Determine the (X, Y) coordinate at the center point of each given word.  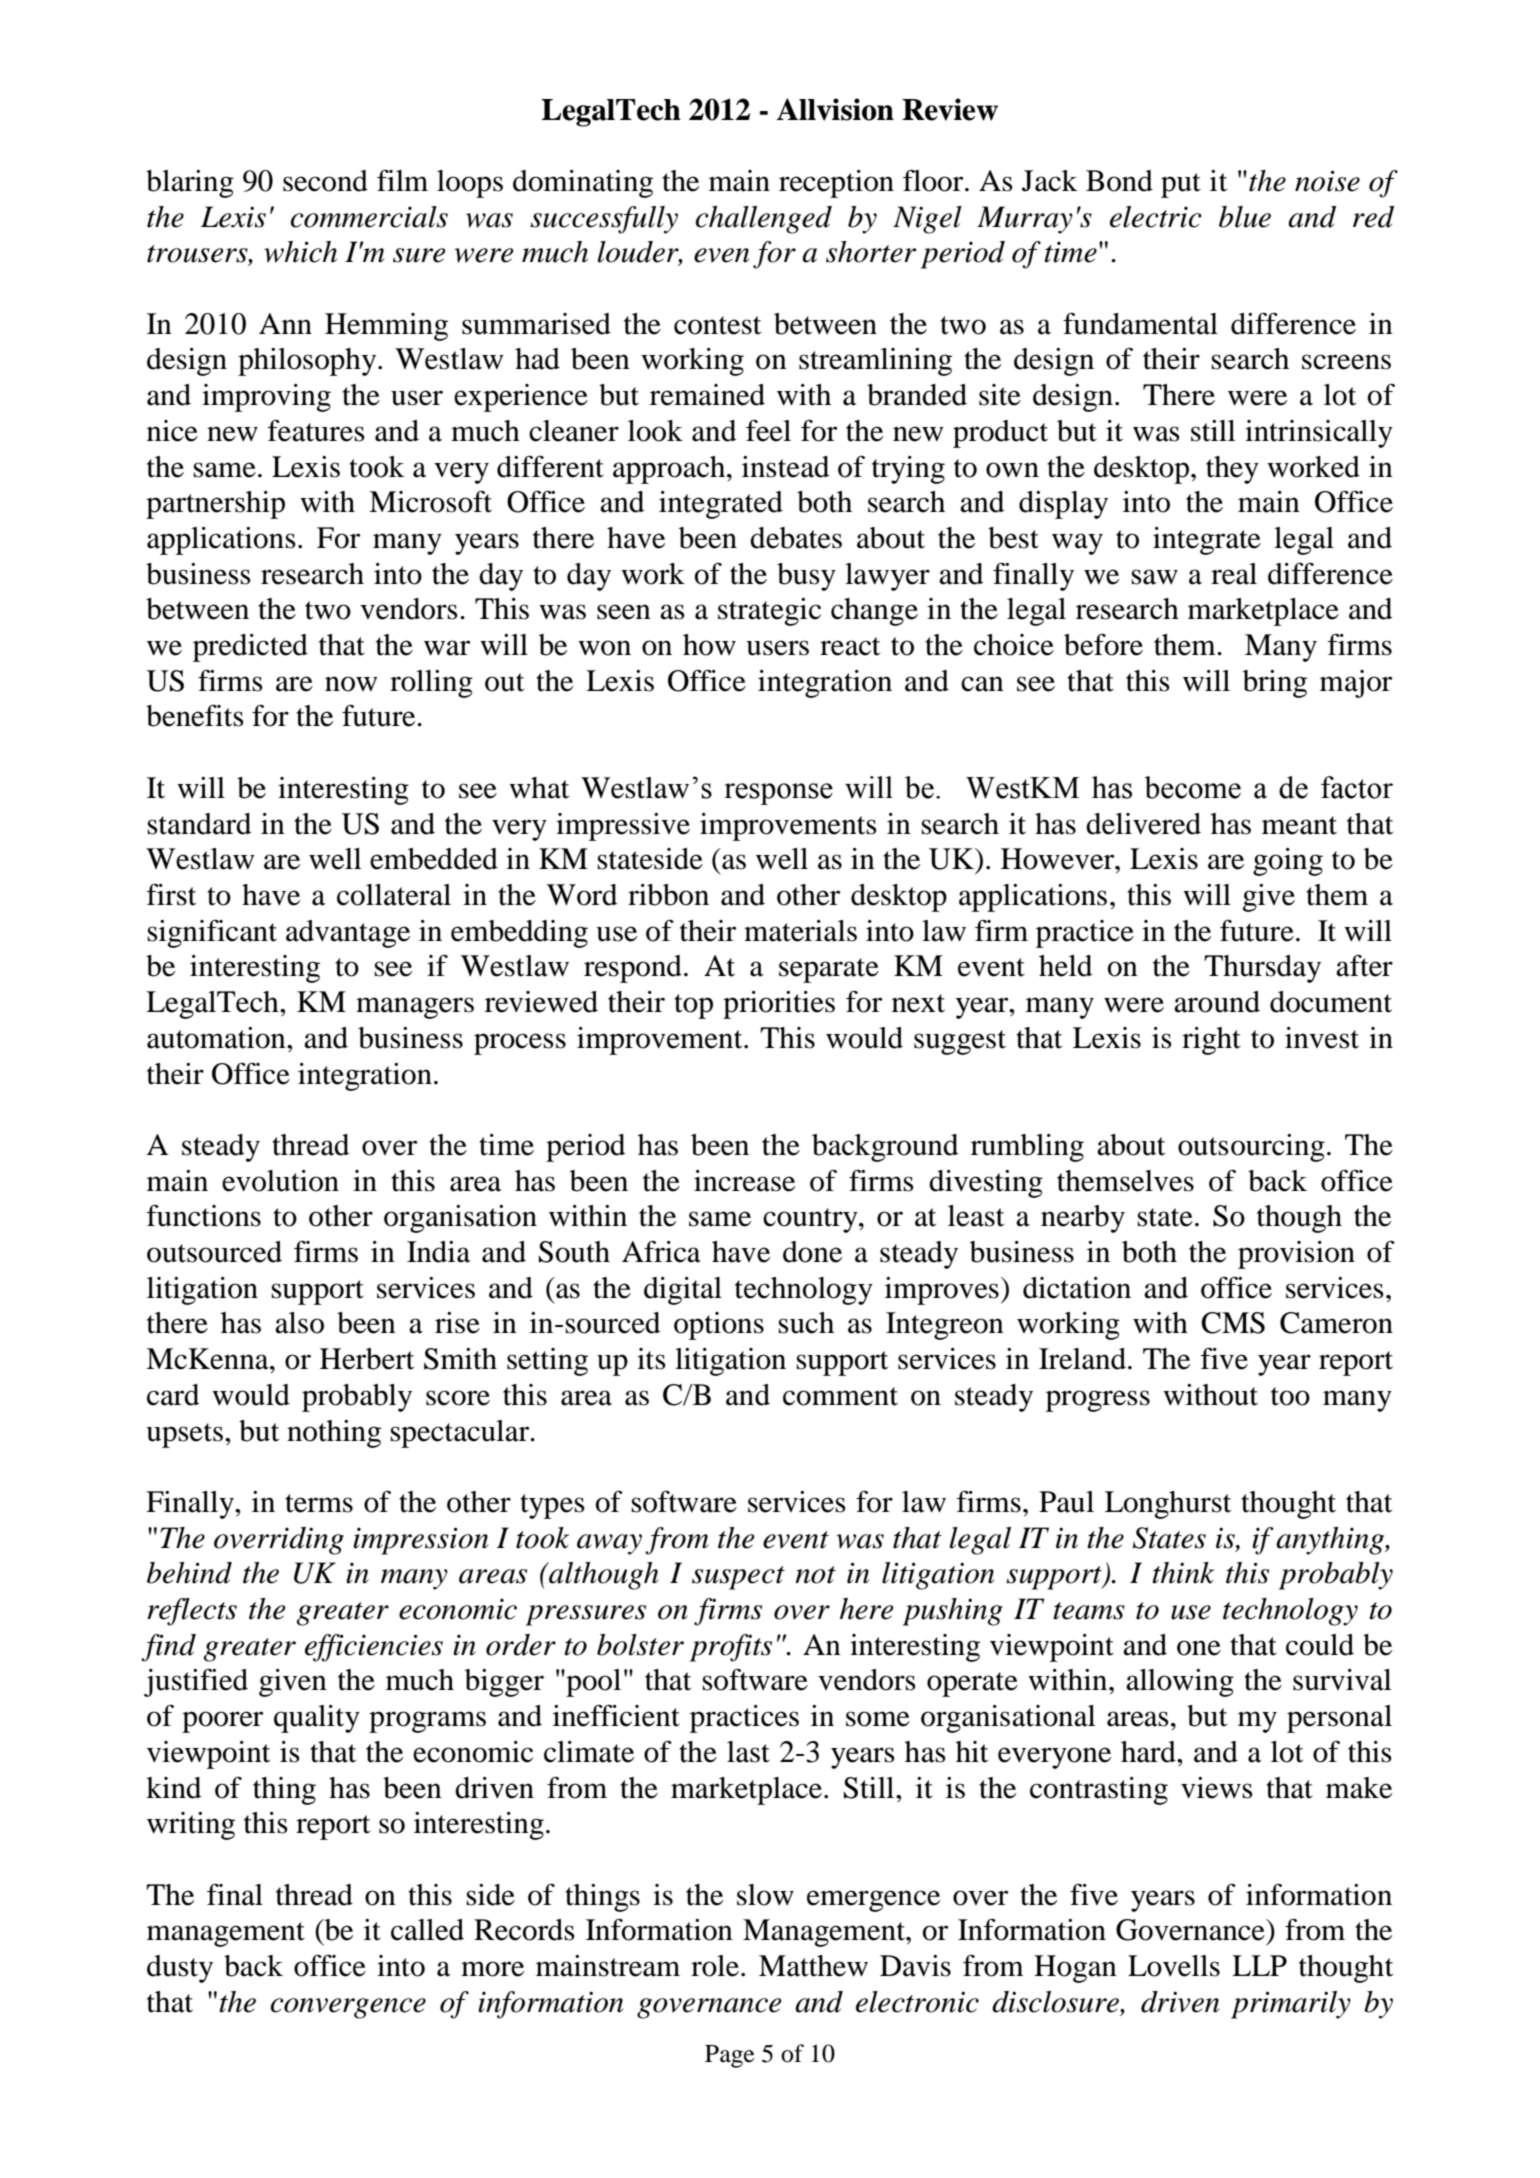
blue (1245, 217)
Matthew (813, 1966)
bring (1275, 684)
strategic (769, 612)
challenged (764, 220)
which (300, 252)
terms (319, 1503)
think (1183, 1573)
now (351, 684)
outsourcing (1251, 1148)
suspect (738, 1578)
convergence (348, 2008)
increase (744, 1181)
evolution (280, 1181)
